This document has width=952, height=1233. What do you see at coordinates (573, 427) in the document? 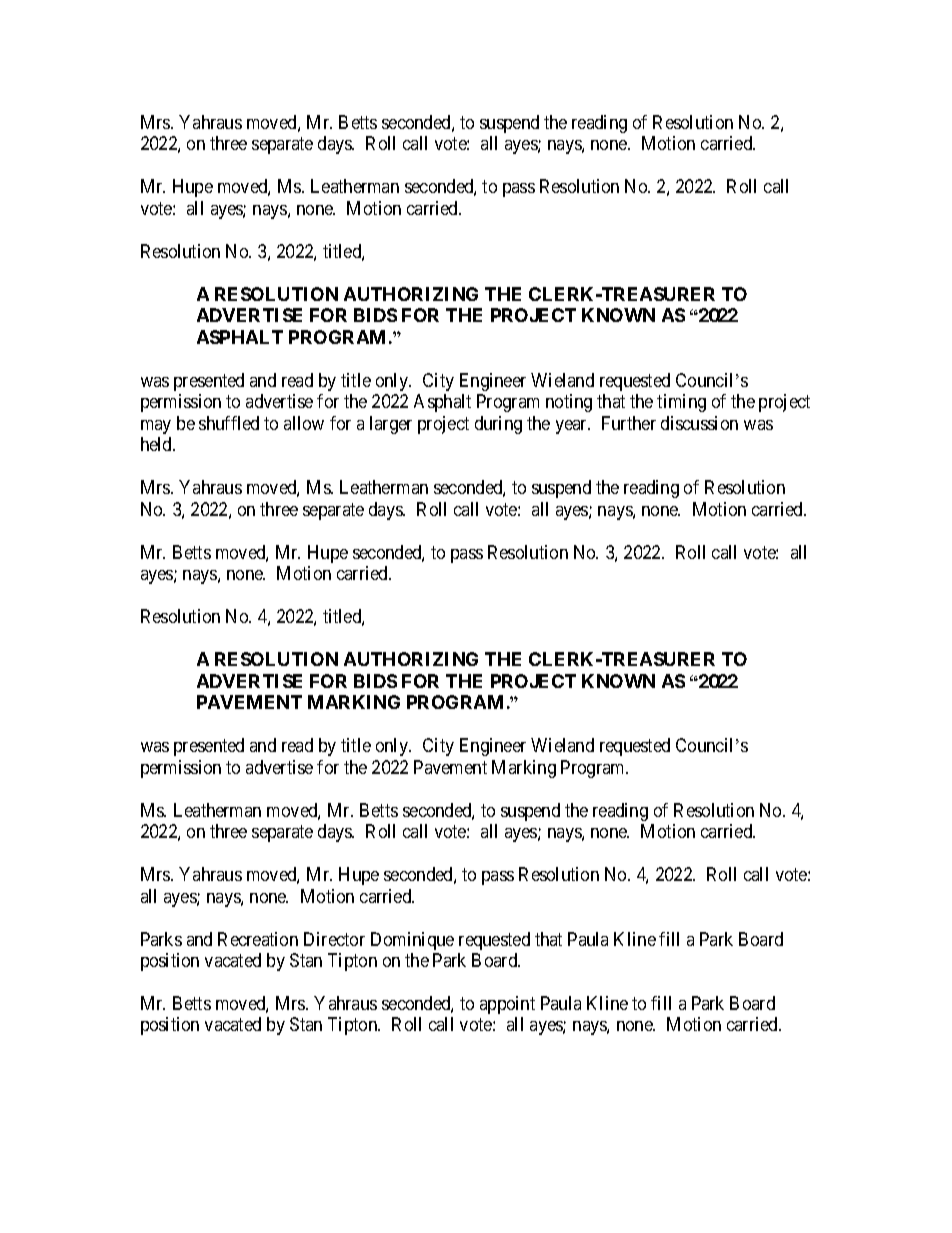
I see `year` at bounding box center [573, 427].
